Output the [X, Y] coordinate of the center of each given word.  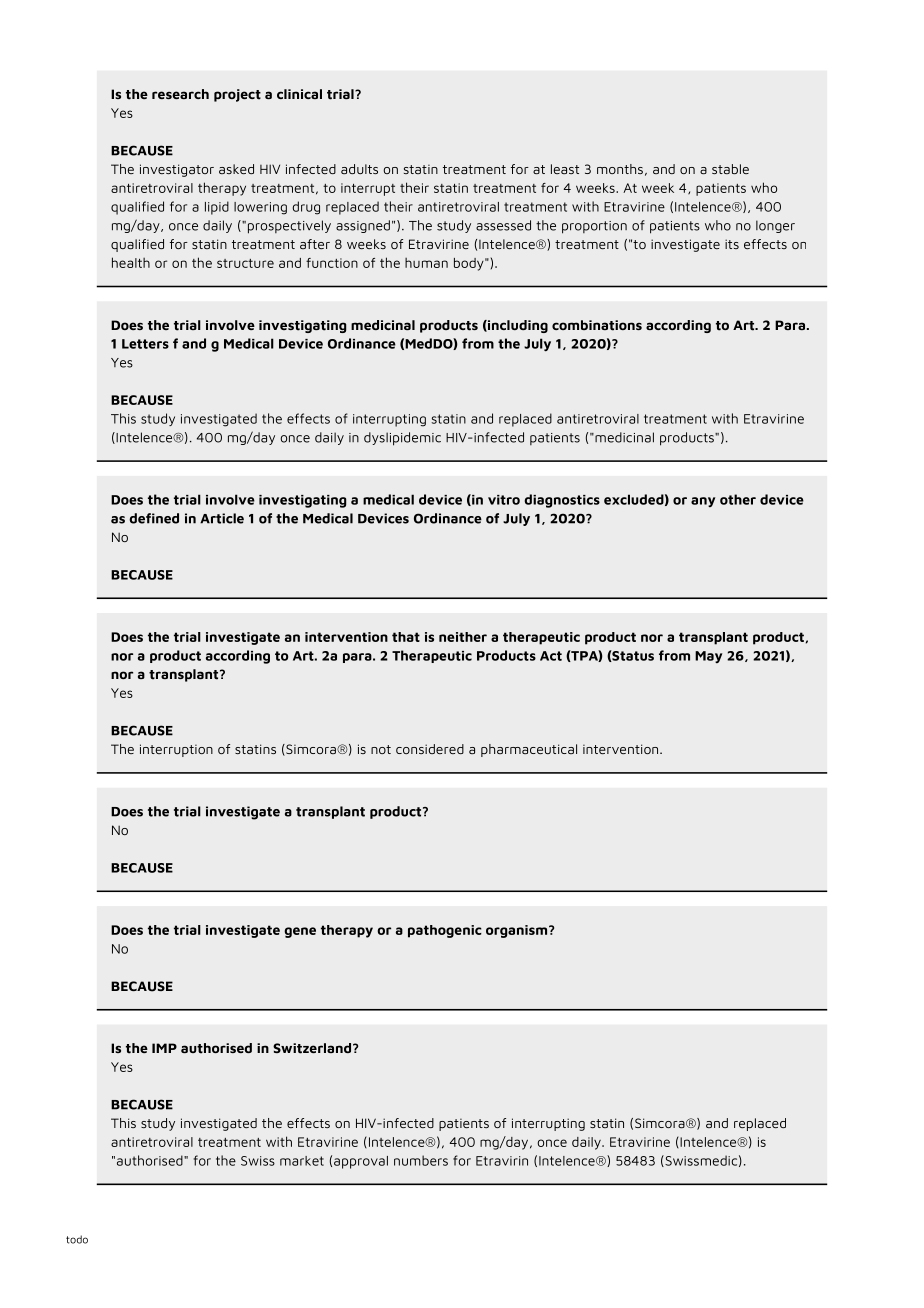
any [703, 502]
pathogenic [445, 931]
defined [154, 518]
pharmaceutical [529, 750]
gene [300, 932]
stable [730, 169]
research [180, 94]
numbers [421, 1160]
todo [77, 1239]
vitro [504, 500]
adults [359, 169]
